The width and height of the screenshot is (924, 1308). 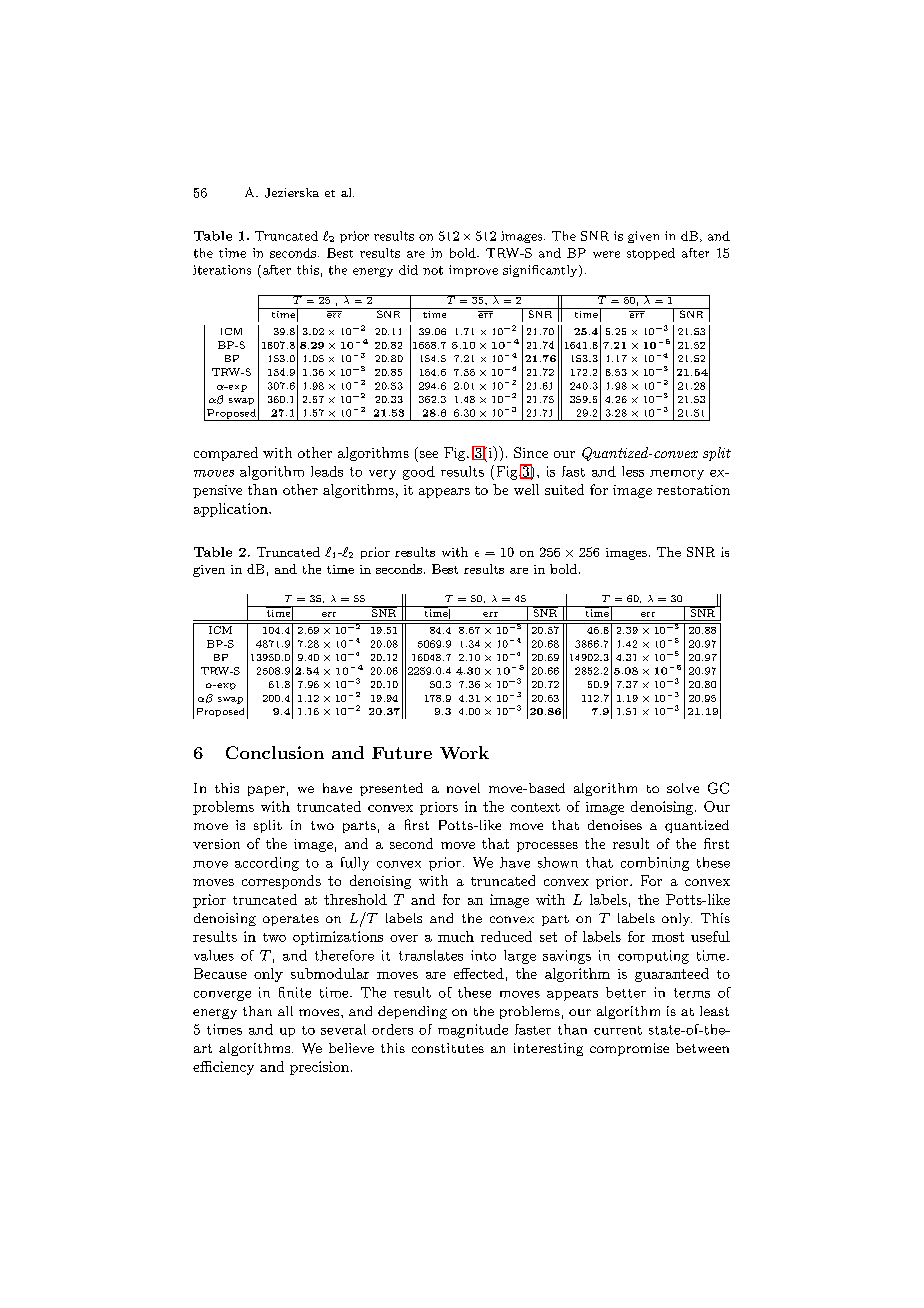 What do you see at coordinates (222, 270) in the screenshot?
I see `iterations` at bounding box center [222, 270].
